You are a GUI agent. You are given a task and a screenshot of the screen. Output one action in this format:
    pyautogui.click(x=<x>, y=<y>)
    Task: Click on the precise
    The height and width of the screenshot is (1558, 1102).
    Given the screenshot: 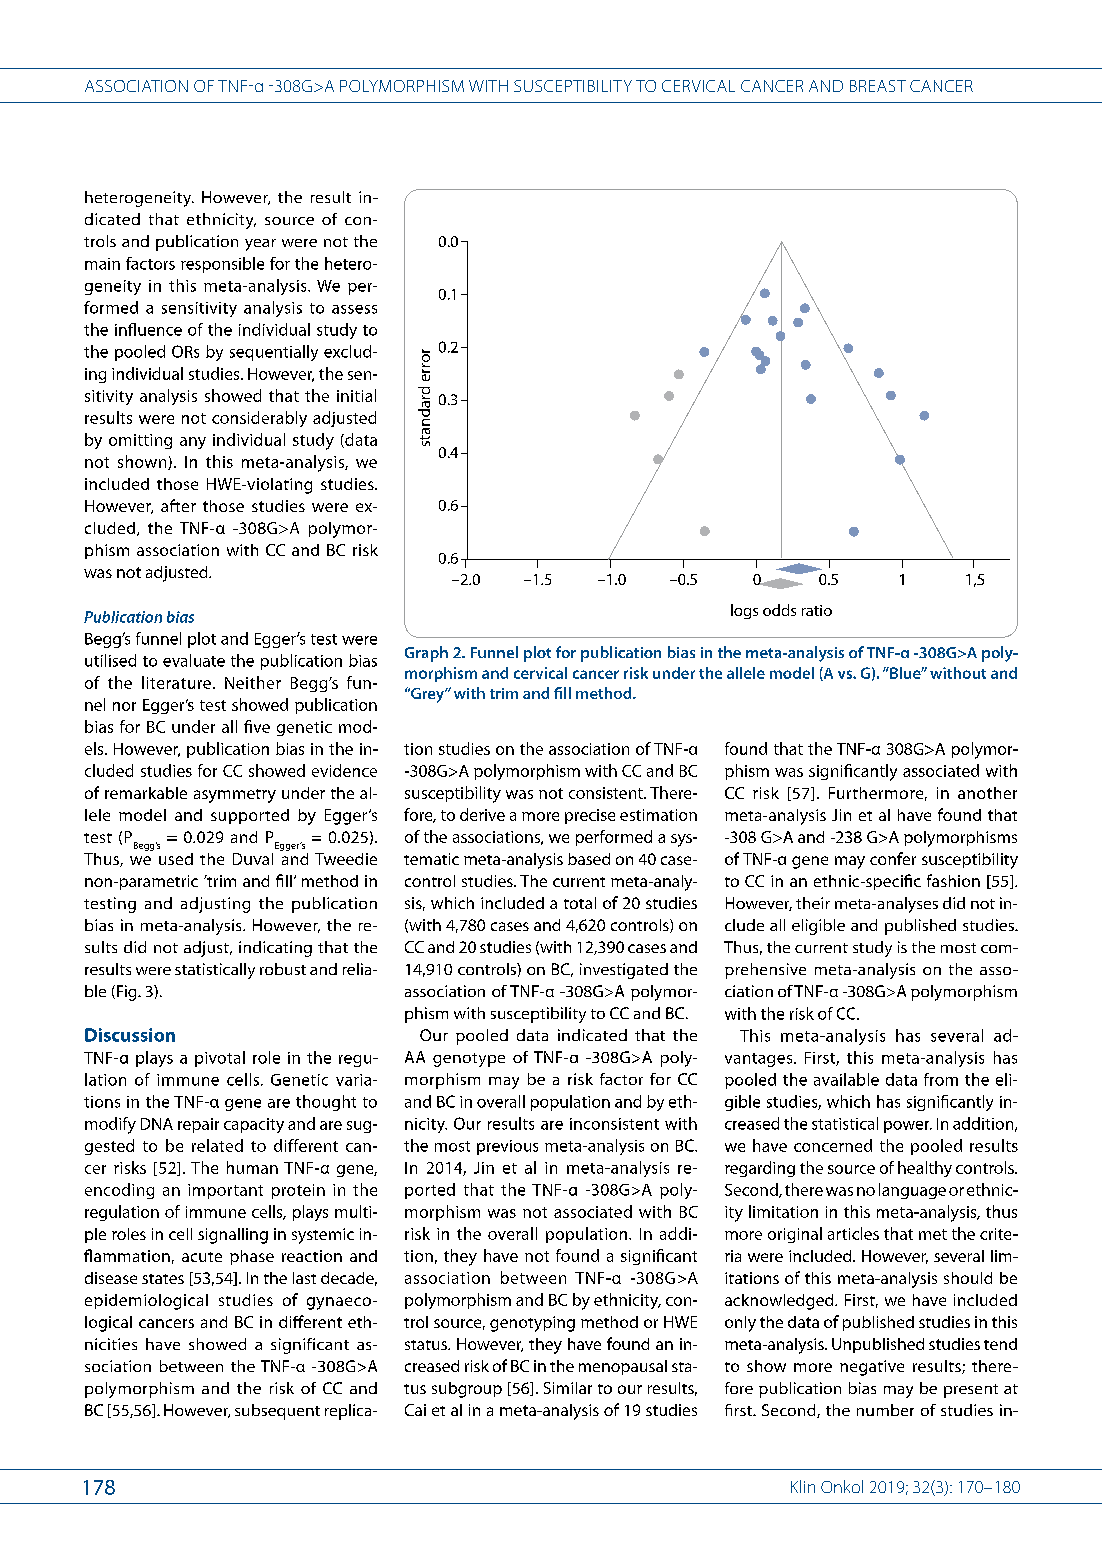 What is the action you would take?
    pyautogui.click(x=590, y=816)
